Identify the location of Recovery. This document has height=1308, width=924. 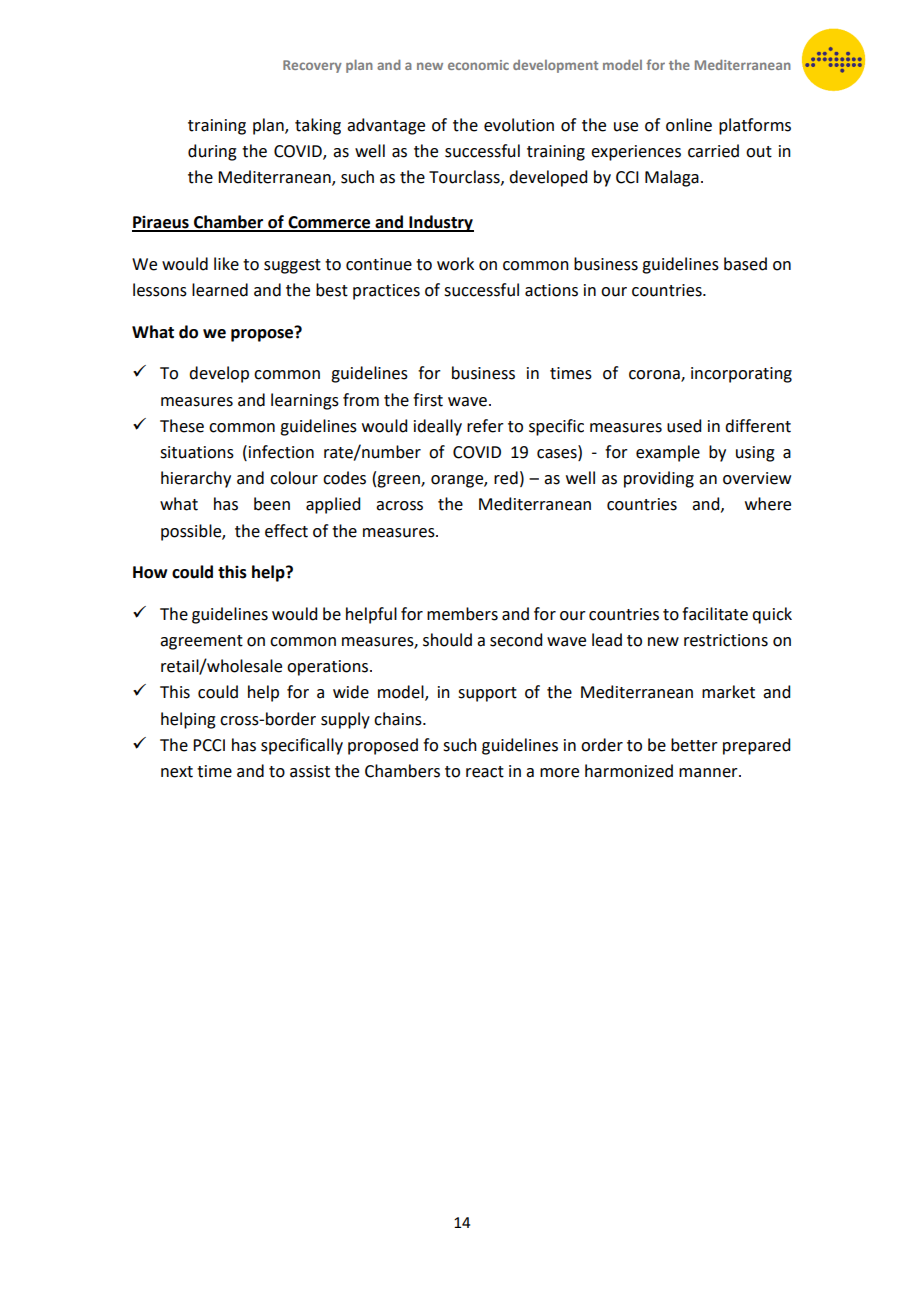
(312, 66).
